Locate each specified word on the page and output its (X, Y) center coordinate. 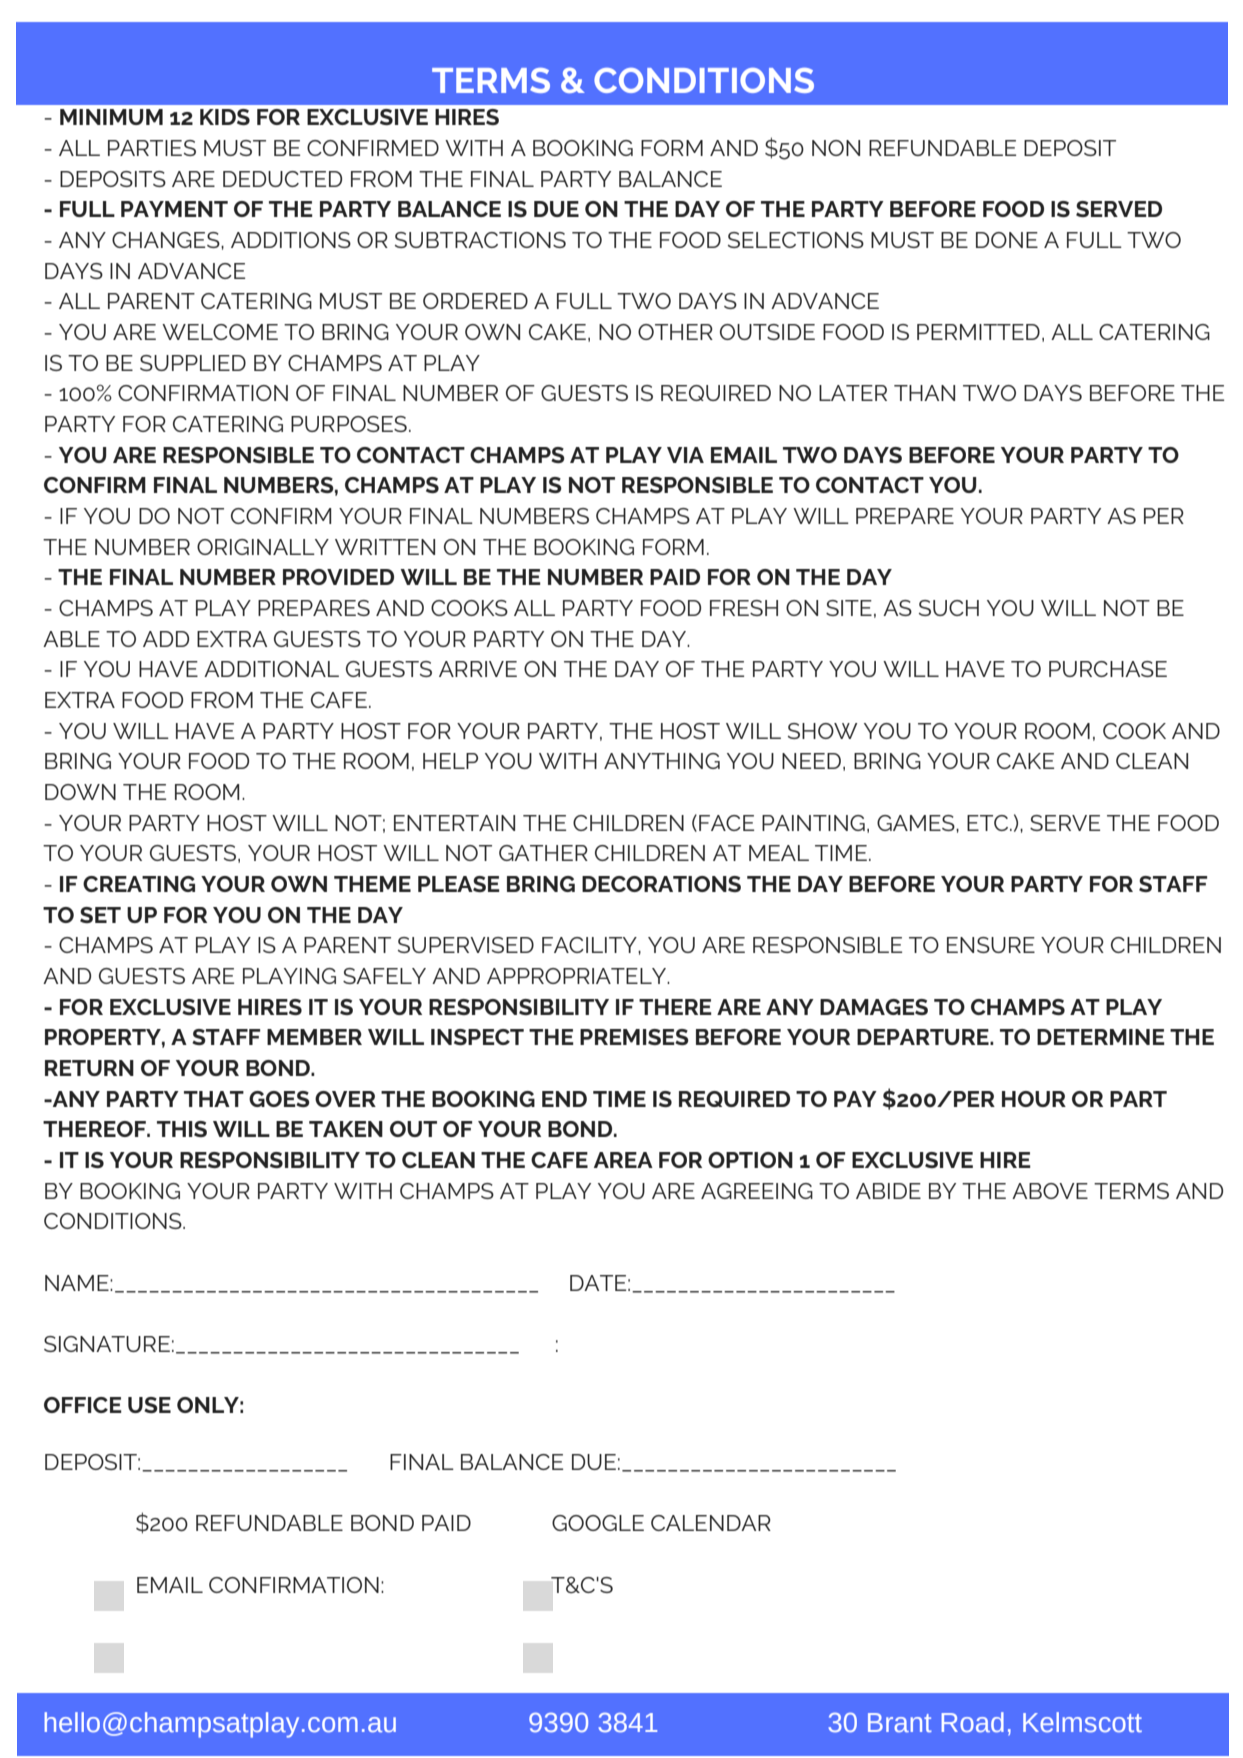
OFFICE (83, 1405)
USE (149, 1405)
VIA (685, 455)
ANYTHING (662, 761)
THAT (214, 1099)
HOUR (1034, 1099)
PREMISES (634, 1037)
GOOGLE (598, 1523)
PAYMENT (174, 209)
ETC (989, 823)
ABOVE (1050, 1191)
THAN (924, 393)
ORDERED (475, 301)
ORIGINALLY (263, 547)
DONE (1007, 240)
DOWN (80, 792)
